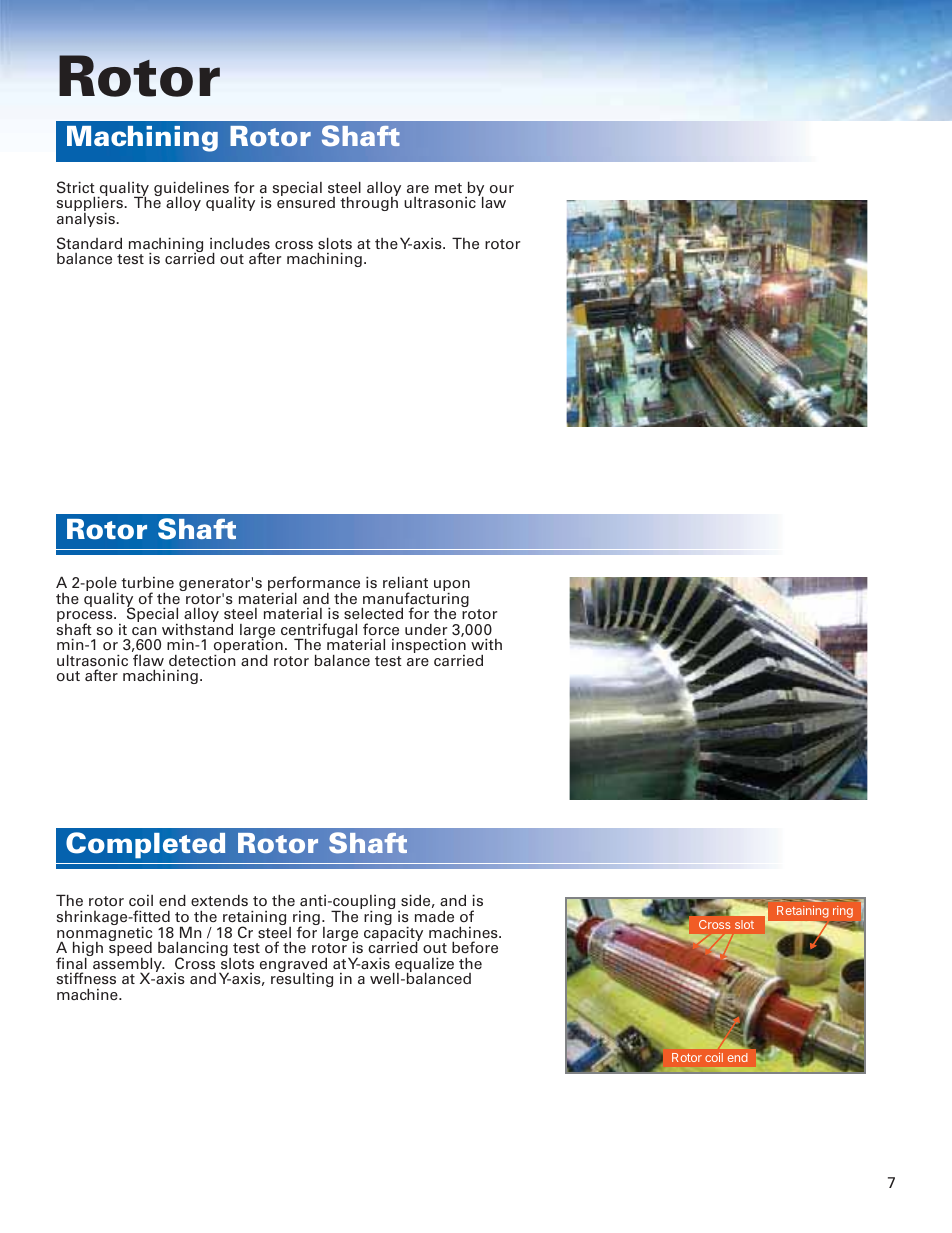  What do you see at coordinates (448, 188) in the screenshot?
I see `met` at bounding box center [448, 188].
